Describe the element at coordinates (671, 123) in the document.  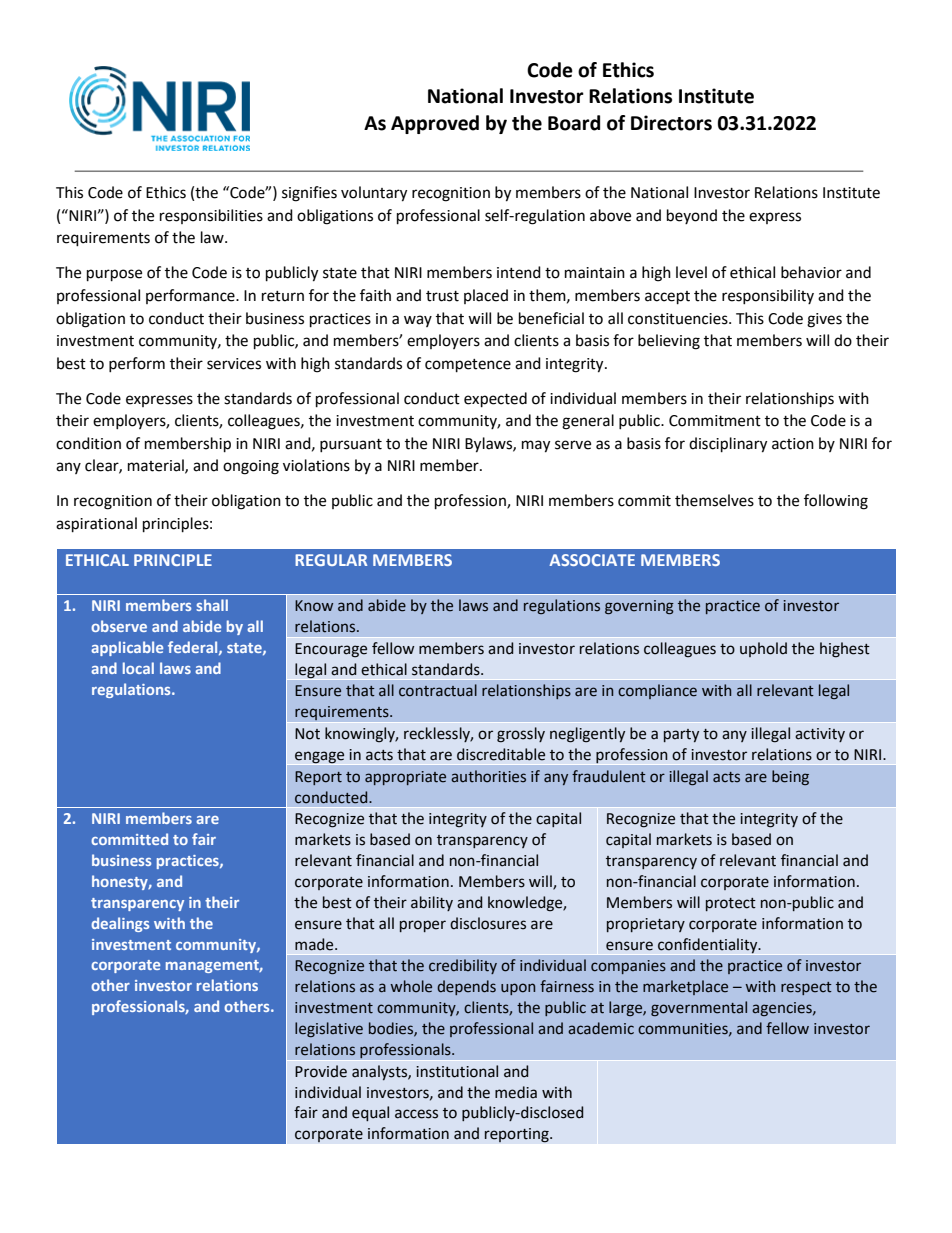
I see `Directors` at that location.
